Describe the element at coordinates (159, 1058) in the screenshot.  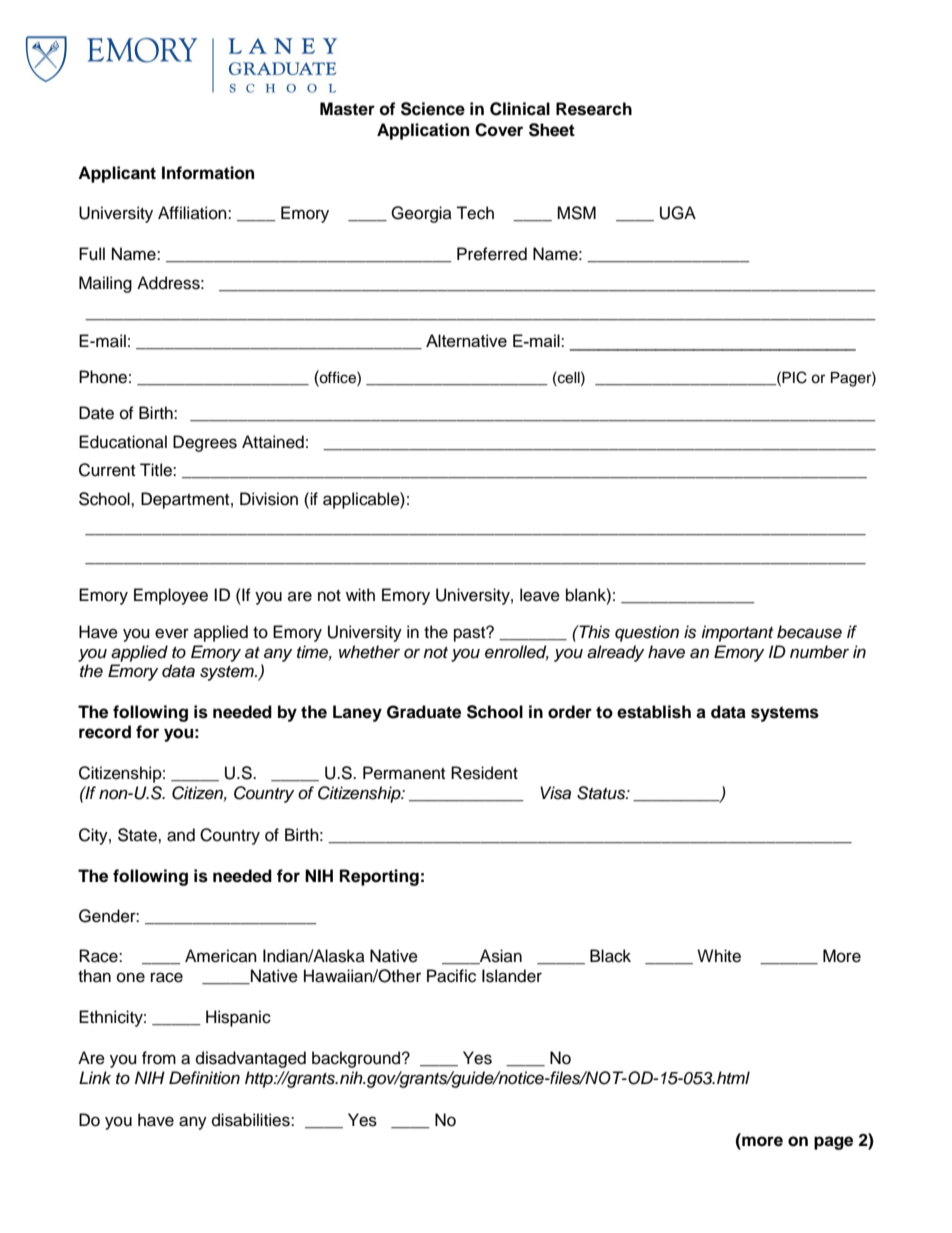
I see `from` at that location.
